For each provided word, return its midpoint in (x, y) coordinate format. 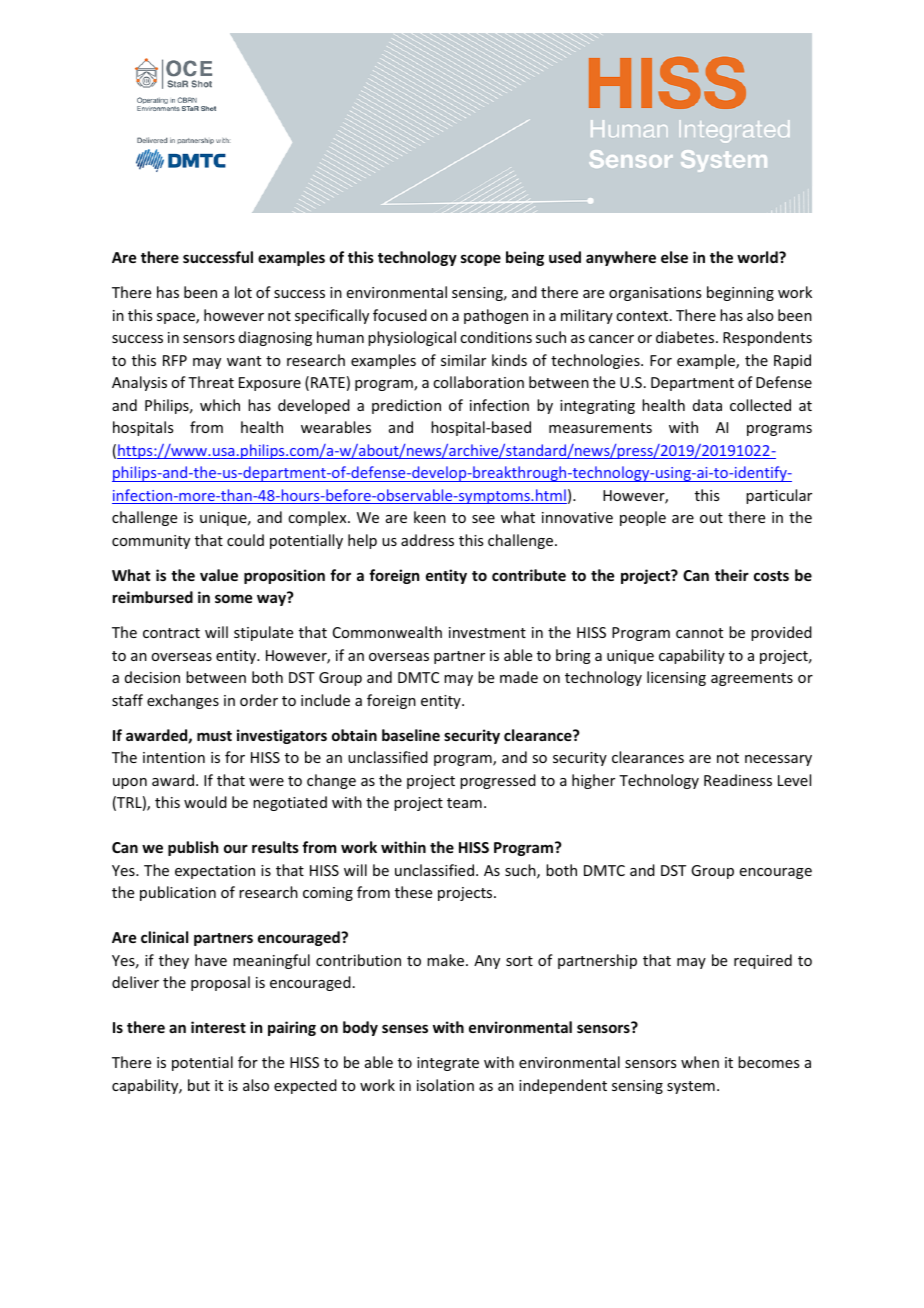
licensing (676, 678)
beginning (740, 293)
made (519, 677)
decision (152, 677)
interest (218, 1027)
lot (243, 292)
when (700, 1062)
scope (481, 260)
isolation (445, 1085)
